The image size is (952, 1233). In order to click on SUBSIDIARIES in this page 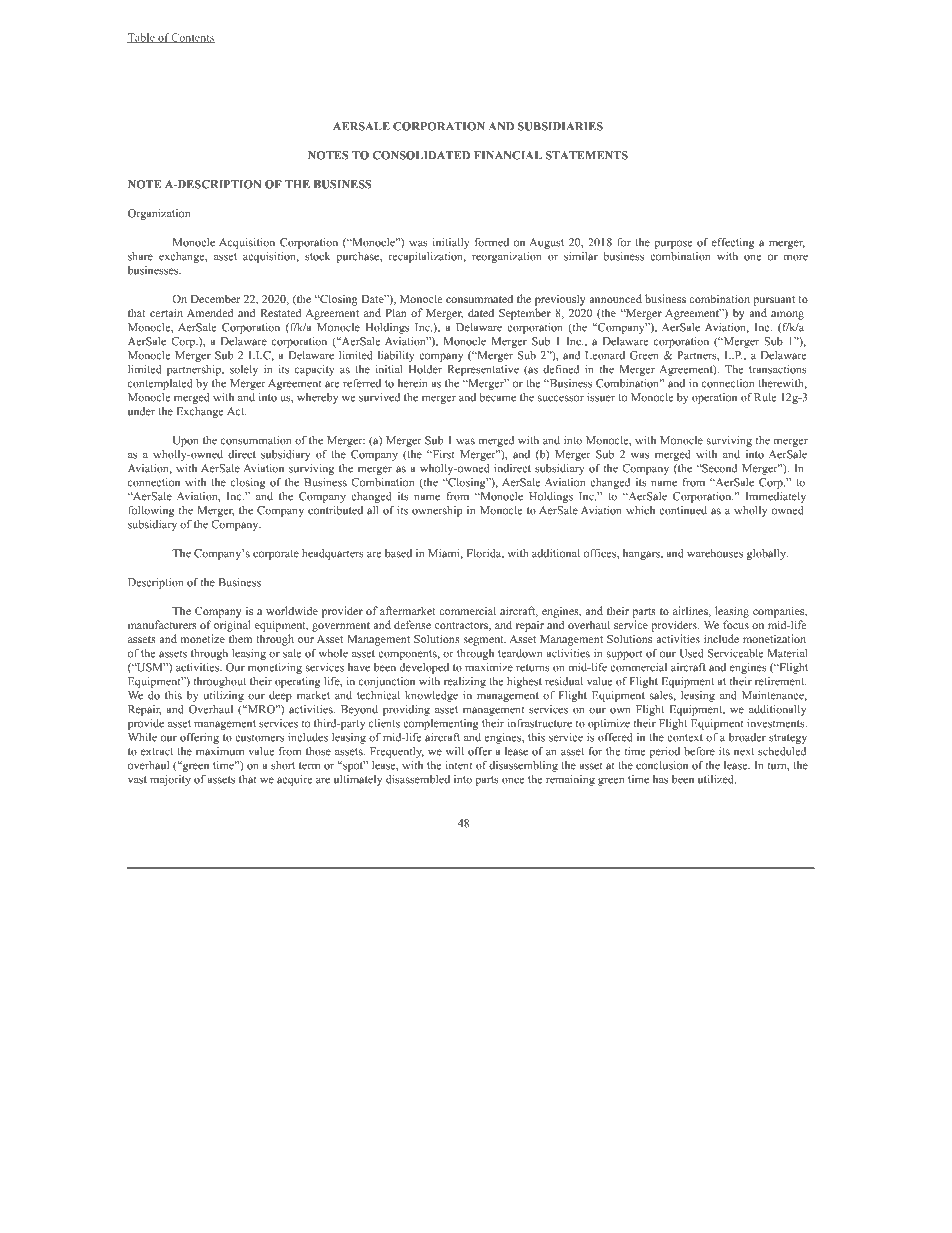, I will do `click(560, 126)`.
